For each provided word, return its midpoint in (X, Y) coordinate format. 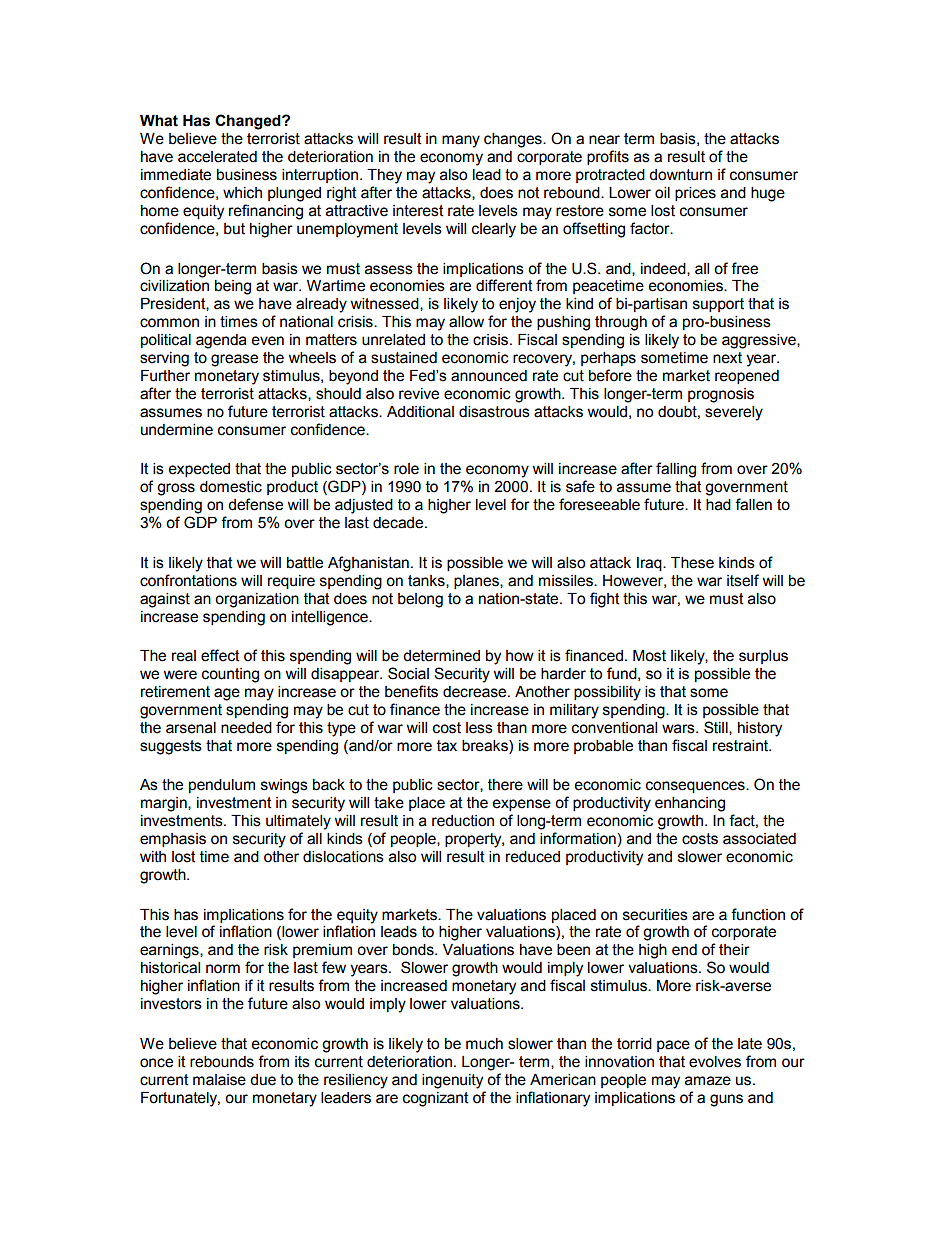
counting (230, 675)
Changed (249, 122)
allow (466, 322)
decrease (476, 692)
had (718, 505)
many (461, 141)
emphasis (173, 840)
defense (255, 504)
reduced (533, 857)
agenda (221, 341)
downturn (680, 175)
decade (399, 523)
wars (679, 729)
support (718, 305)
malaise (219, 1080)
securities (655, 915)
